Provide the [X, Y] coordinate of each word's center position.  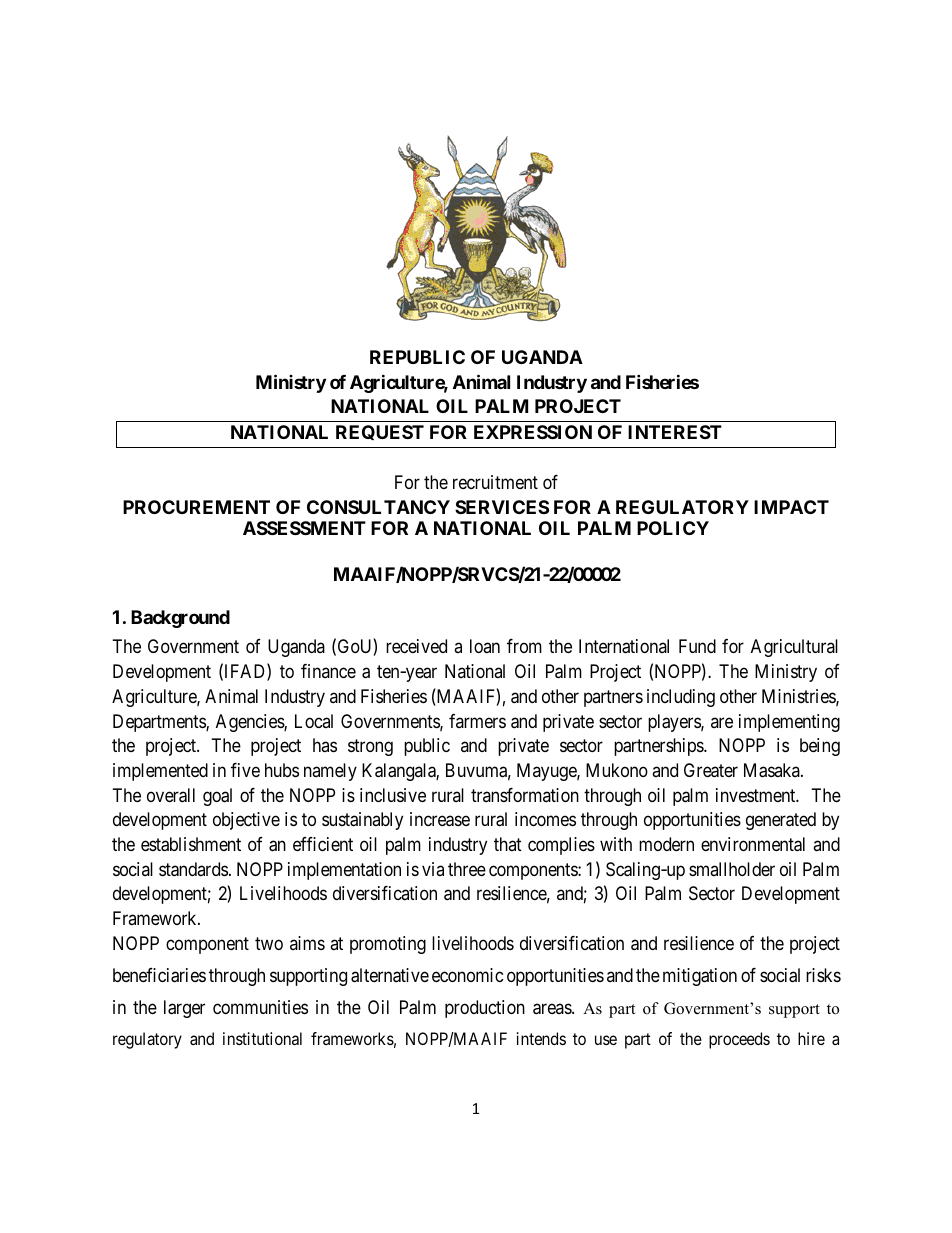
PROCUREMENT [196, 507]
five [245, 770]
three [467, 869]
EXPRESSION [533, 432]
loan [485, 646]
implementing [789, 723]
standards [193, 869]
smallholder [732, 869]
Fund [697, 646]
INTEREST [675, 432]
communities [260, 1007]
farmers [477, 721]
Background [180, 619]
